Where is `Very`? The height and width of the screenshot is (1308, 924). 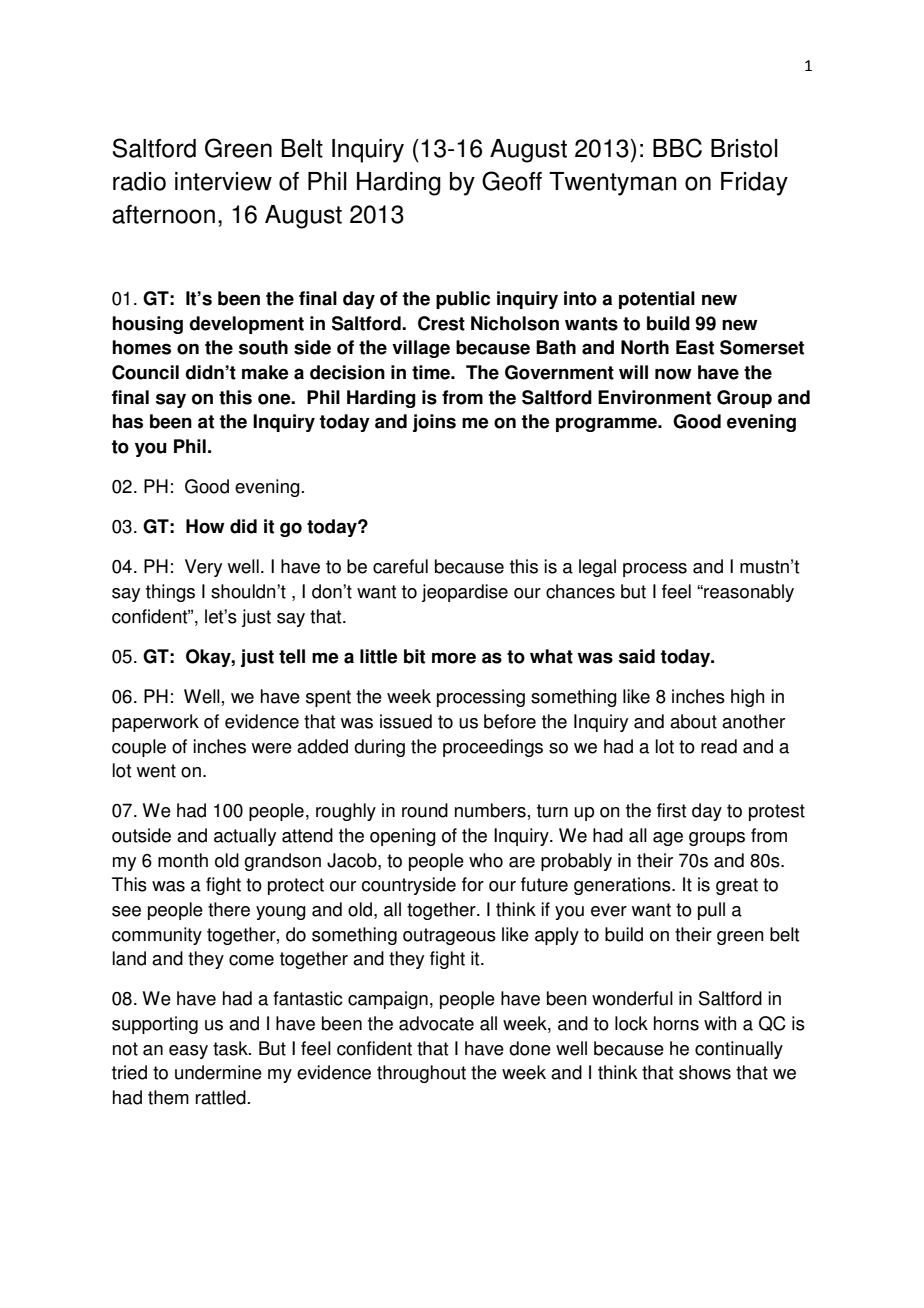
Very is located at coordinates (203, 568).
